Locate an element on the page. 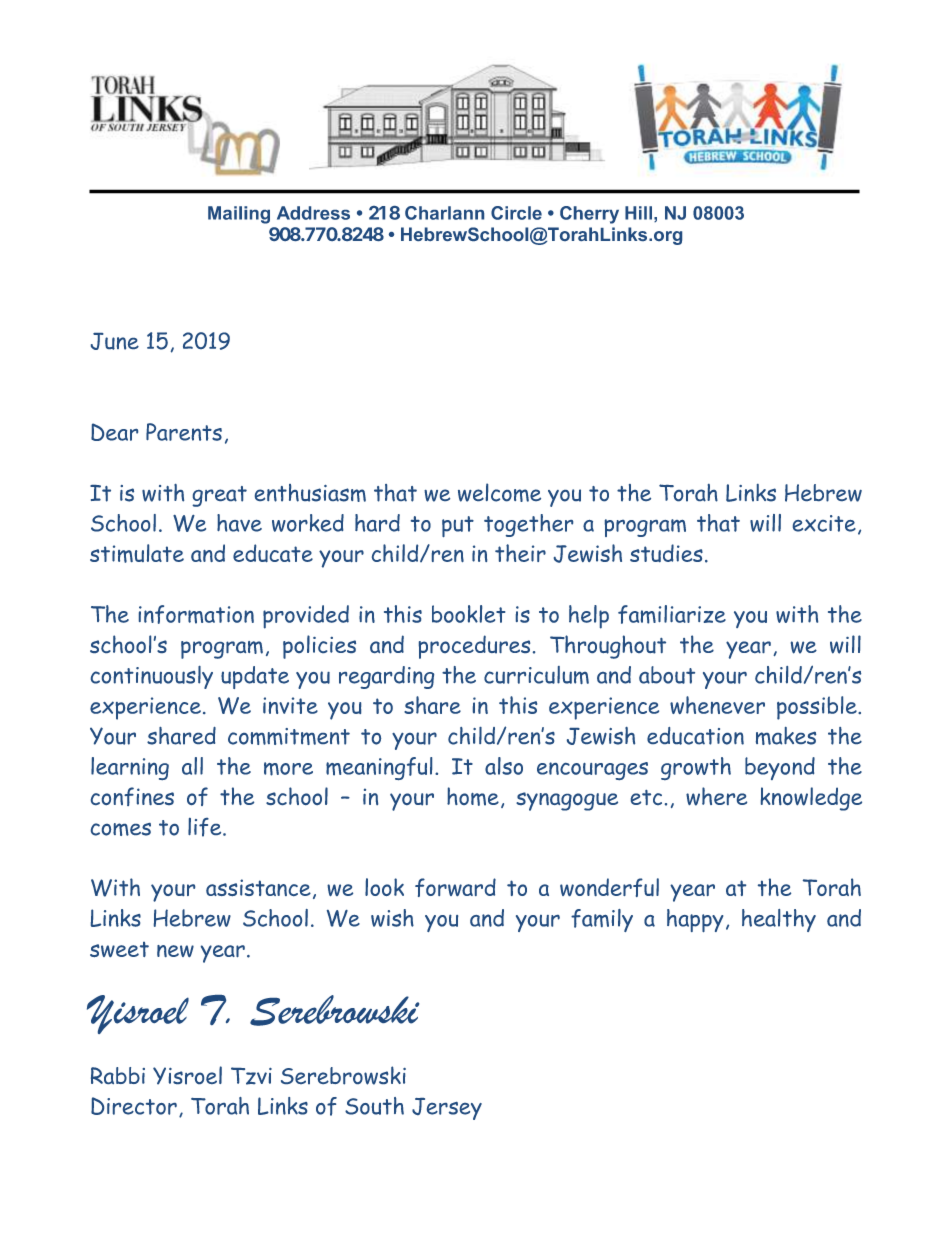 Image resolution: width=952 pixels, height=1233 pixels. excite is located at coordinates (824, 523).
